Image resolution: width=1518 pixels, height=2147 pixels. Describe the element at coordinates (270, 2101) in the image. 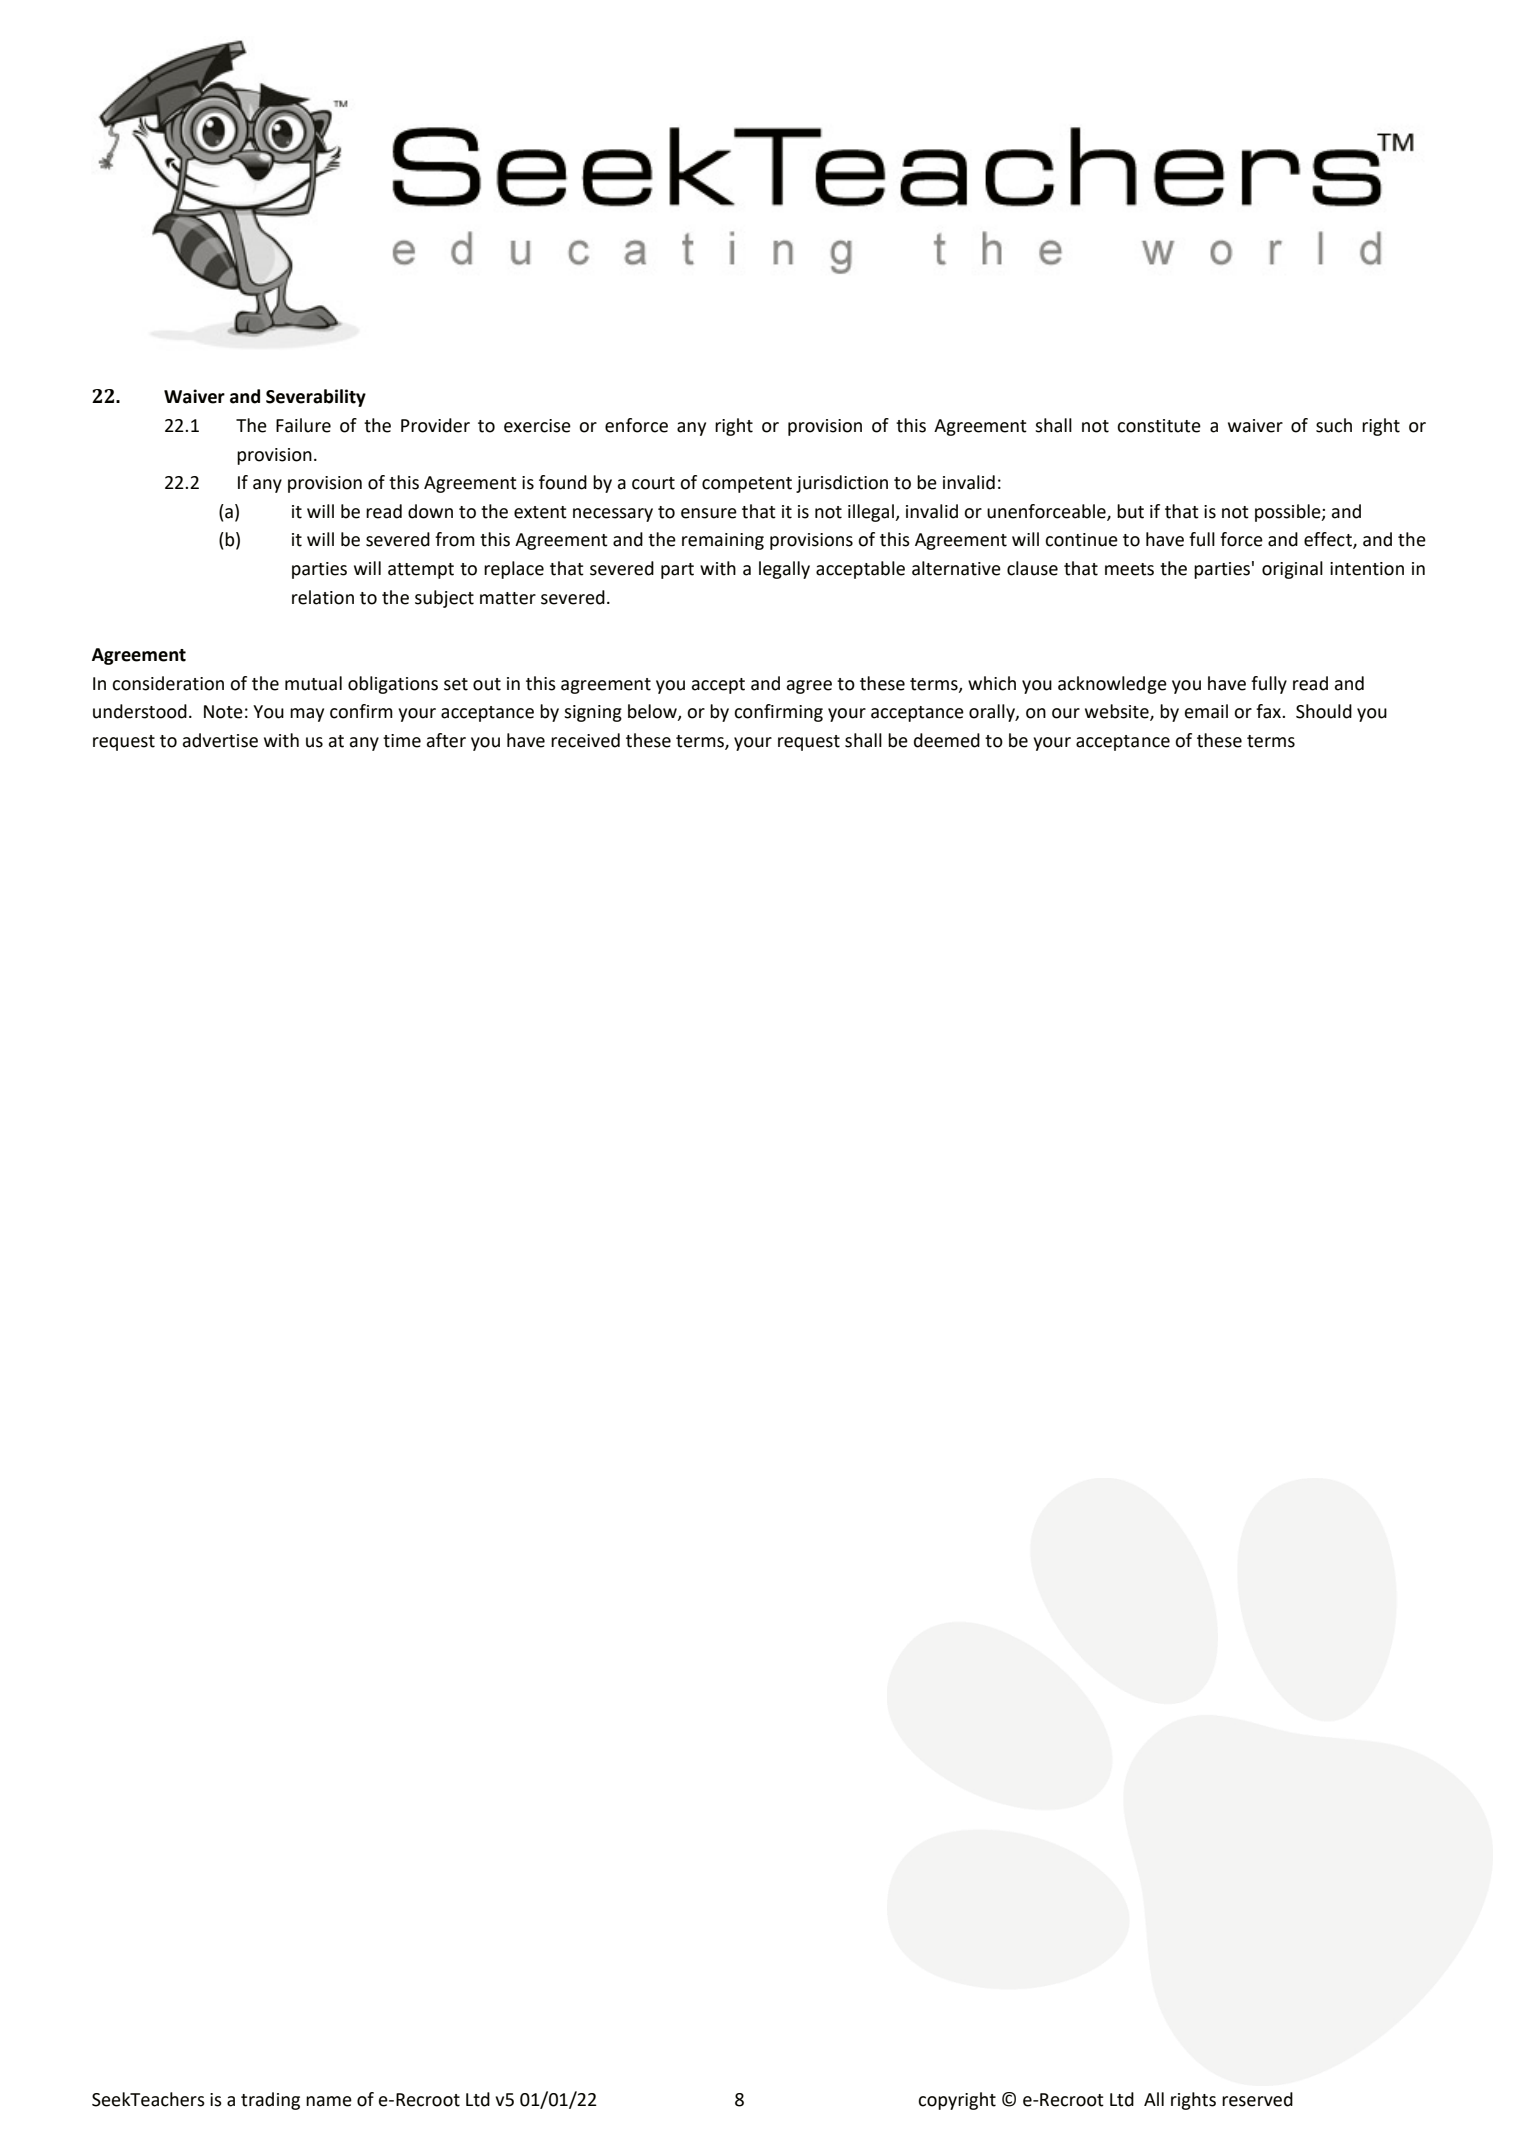

I see `trading` at that location.
